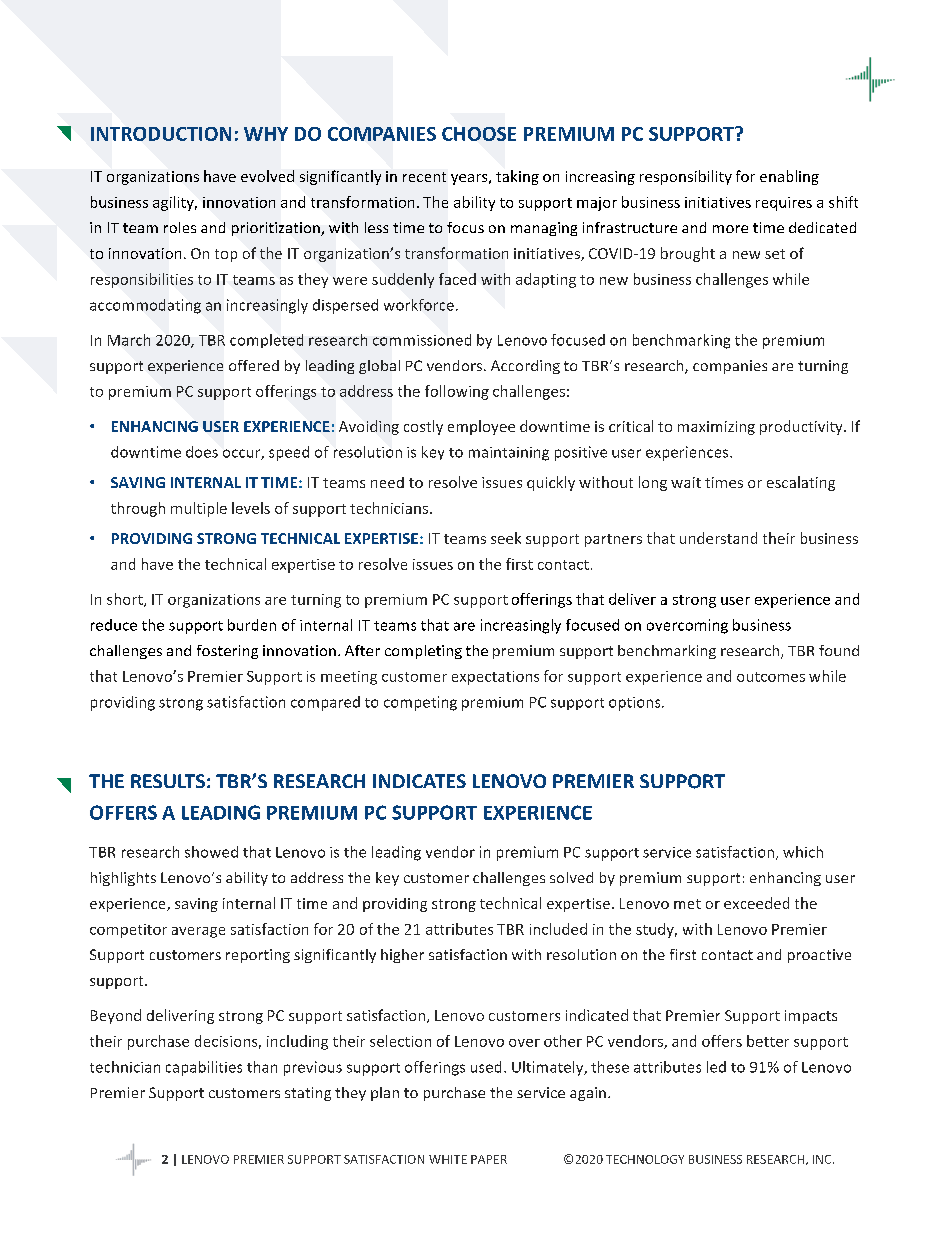 Image resolution: width=952 pixels, height=1233 pixels. What do you see at coordinates (756, 903) in the screenshot?
I see `exceeded` at bounding box center [756, 903].
